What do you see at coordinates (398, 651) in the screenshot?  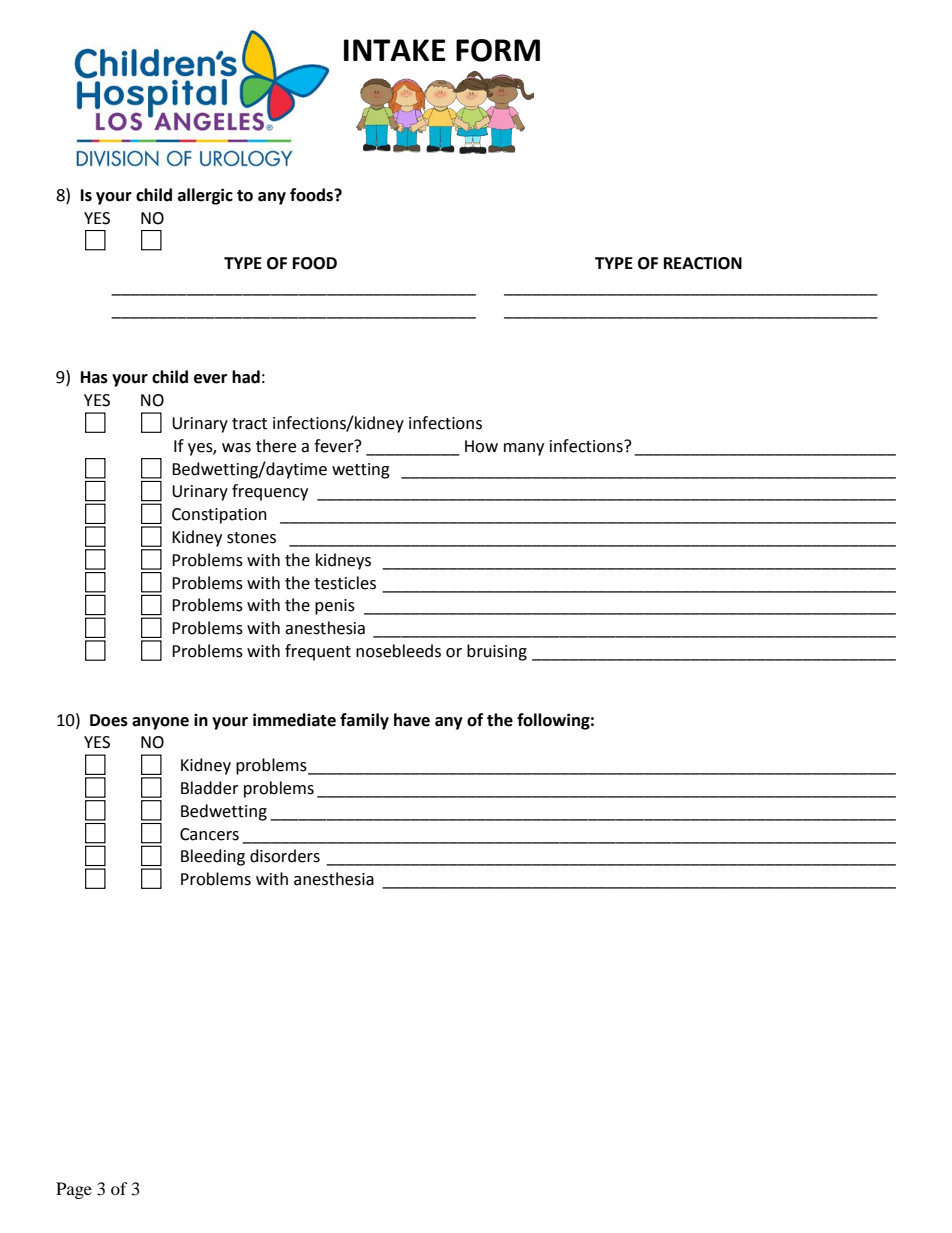 I see `nosebleeds` at bounding box center [398, 651].
